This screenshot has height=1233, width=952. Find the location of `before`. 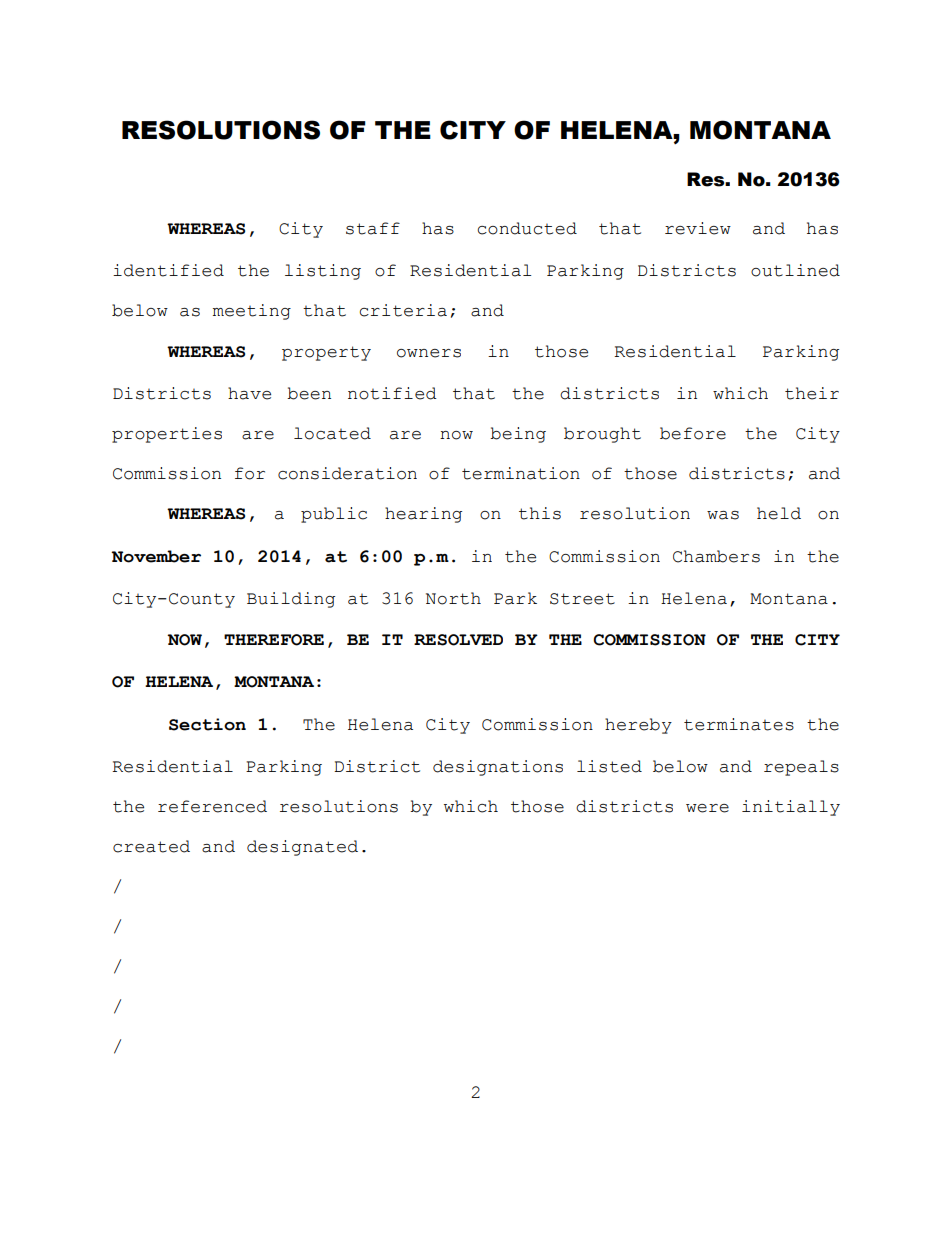

before is located at coordinates (693, 433).
